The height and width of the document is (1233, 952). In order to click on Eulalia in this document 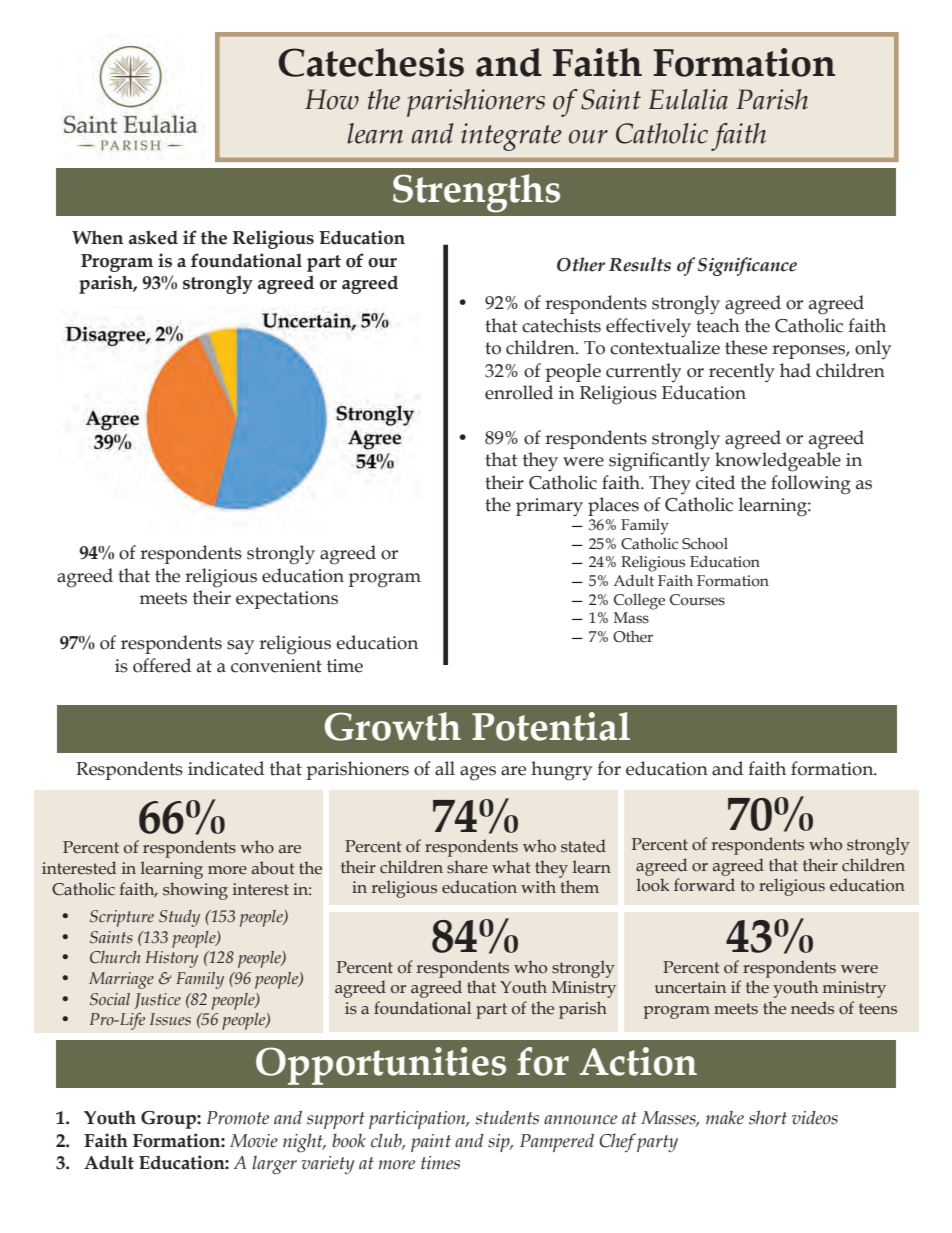, I will do `click(688, 99)`.
